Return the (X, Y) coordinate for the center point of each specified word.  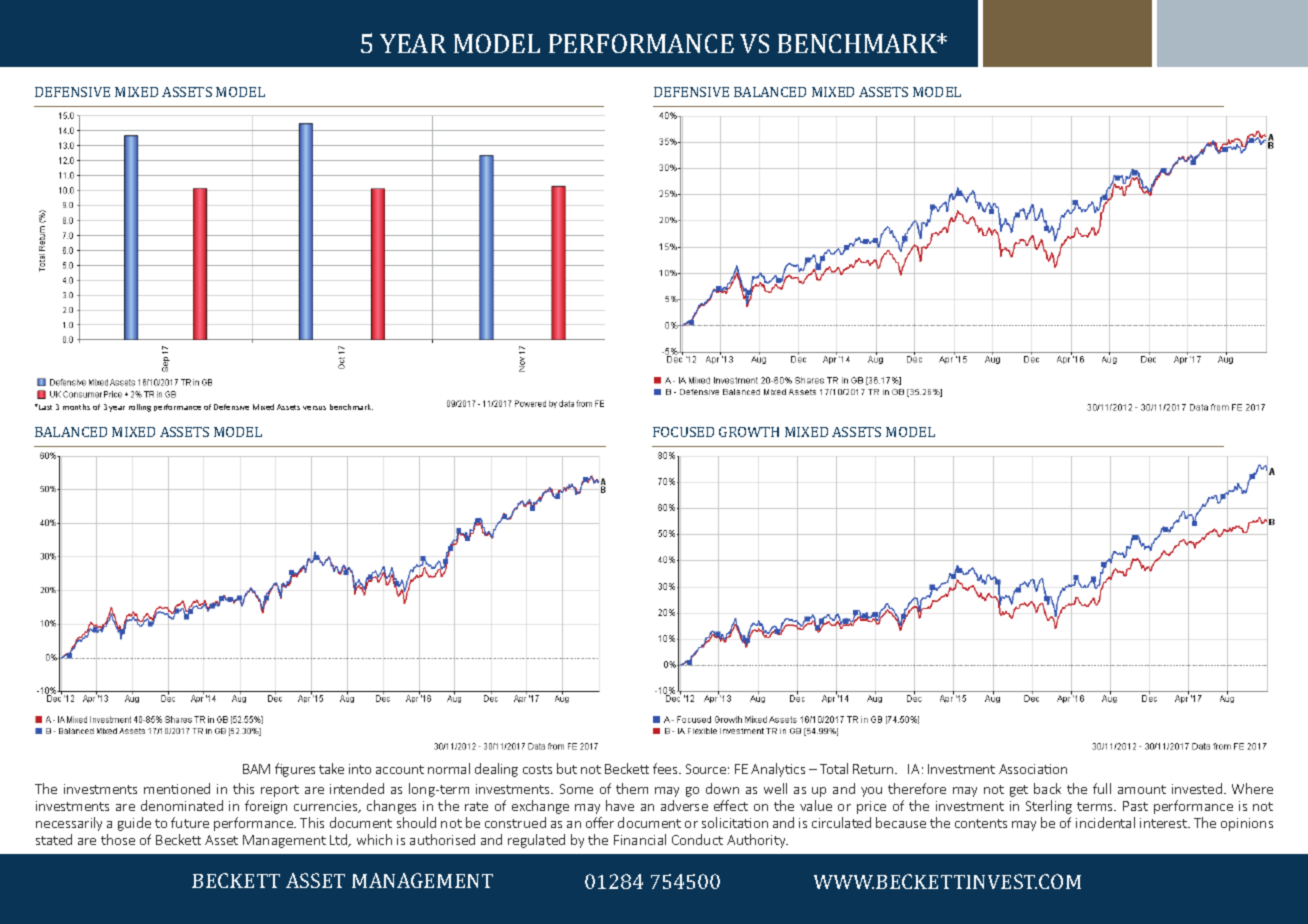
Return (874, 769)
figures (295, 770)
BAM (256, 769)
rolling (140, 408)
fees (666, 768)
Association (1033, 769)
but (567, 768)
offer (600, 822)
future (190, 822)
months (76, 407)
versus (314, 408)
